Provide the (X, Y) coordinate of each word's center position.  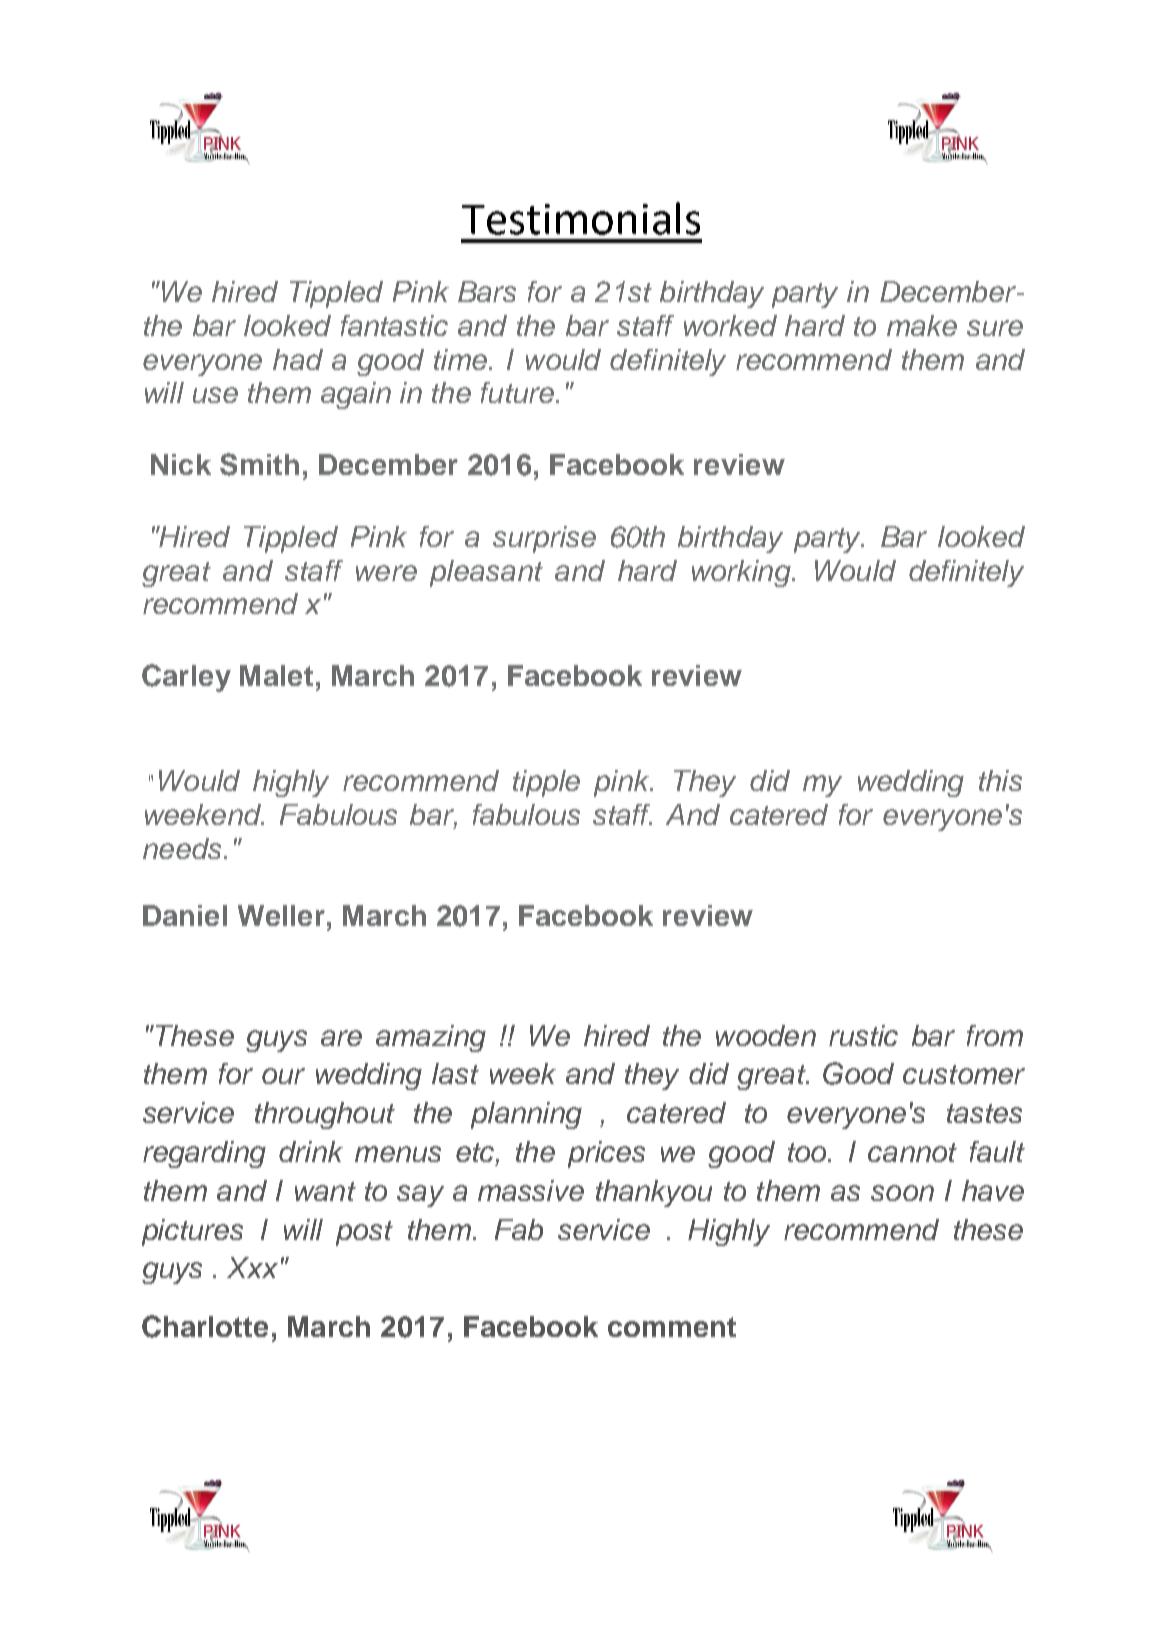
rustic (863, 1035)
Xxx (252, 1267)
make (922, 325)
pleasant (486, 573)
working (742, 573)
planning (526, 1115)
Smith (259, 464)
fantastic (394, 325)
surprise (544, 539)
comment (672, 1327)
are (341, 1038)
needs (182, 848)
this (1000, 780)
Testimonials (581, 218)
